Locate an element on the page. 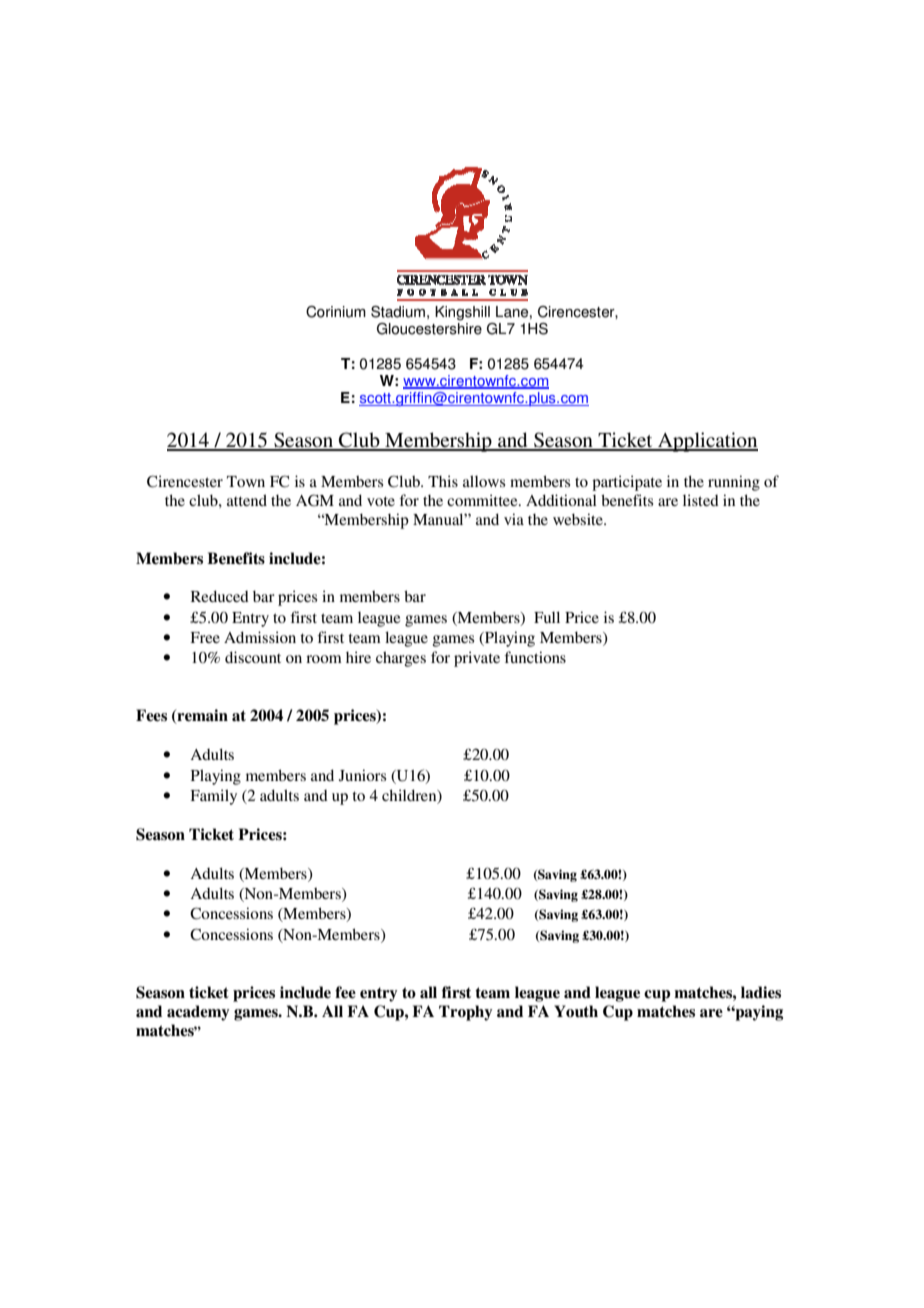  Family is located at coordinates (214, 797).
